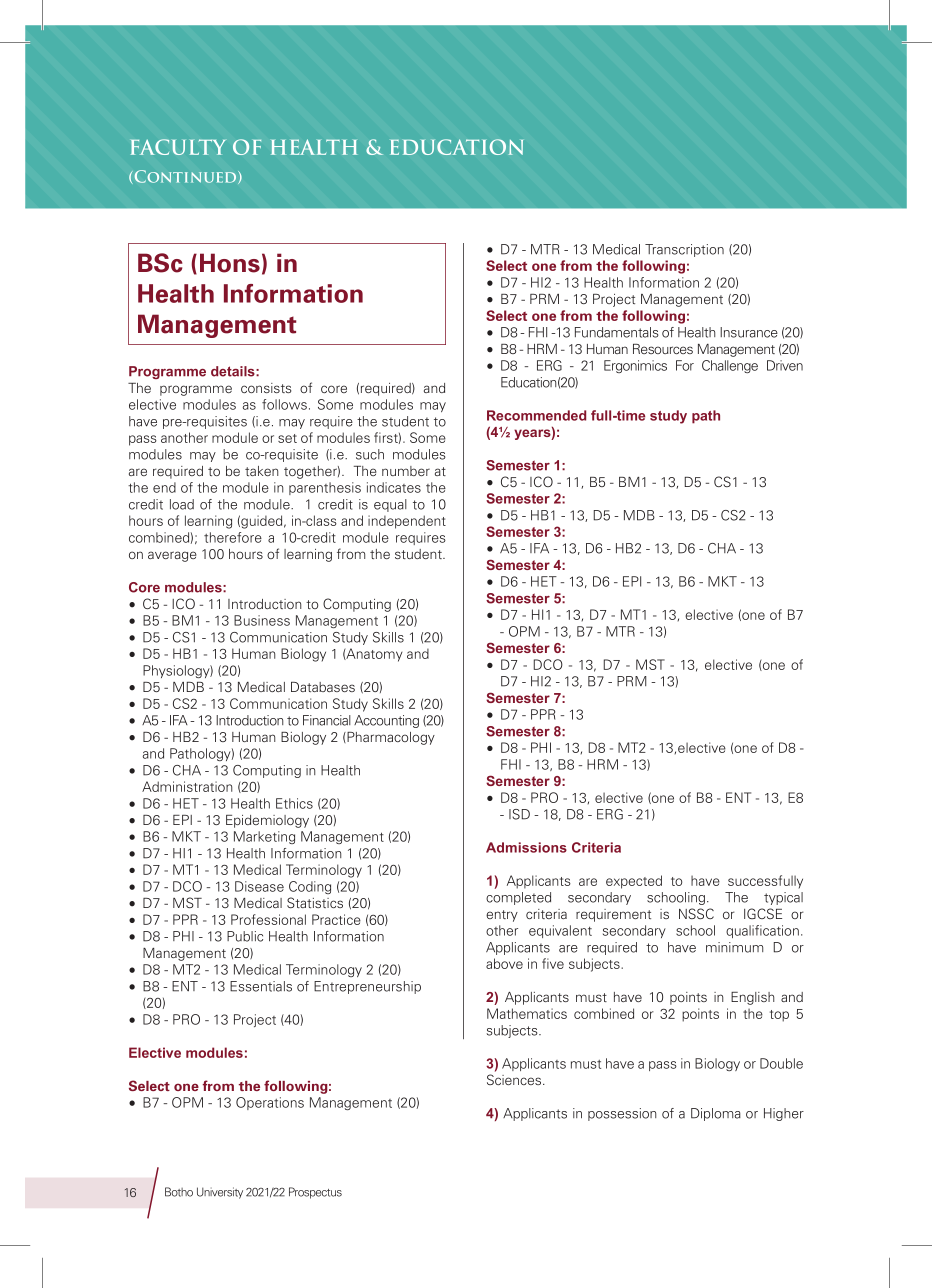  What do you see at coordinates (749, 332) in the screenshot?
I see `Insurance` at bounding box center [749, 332].
